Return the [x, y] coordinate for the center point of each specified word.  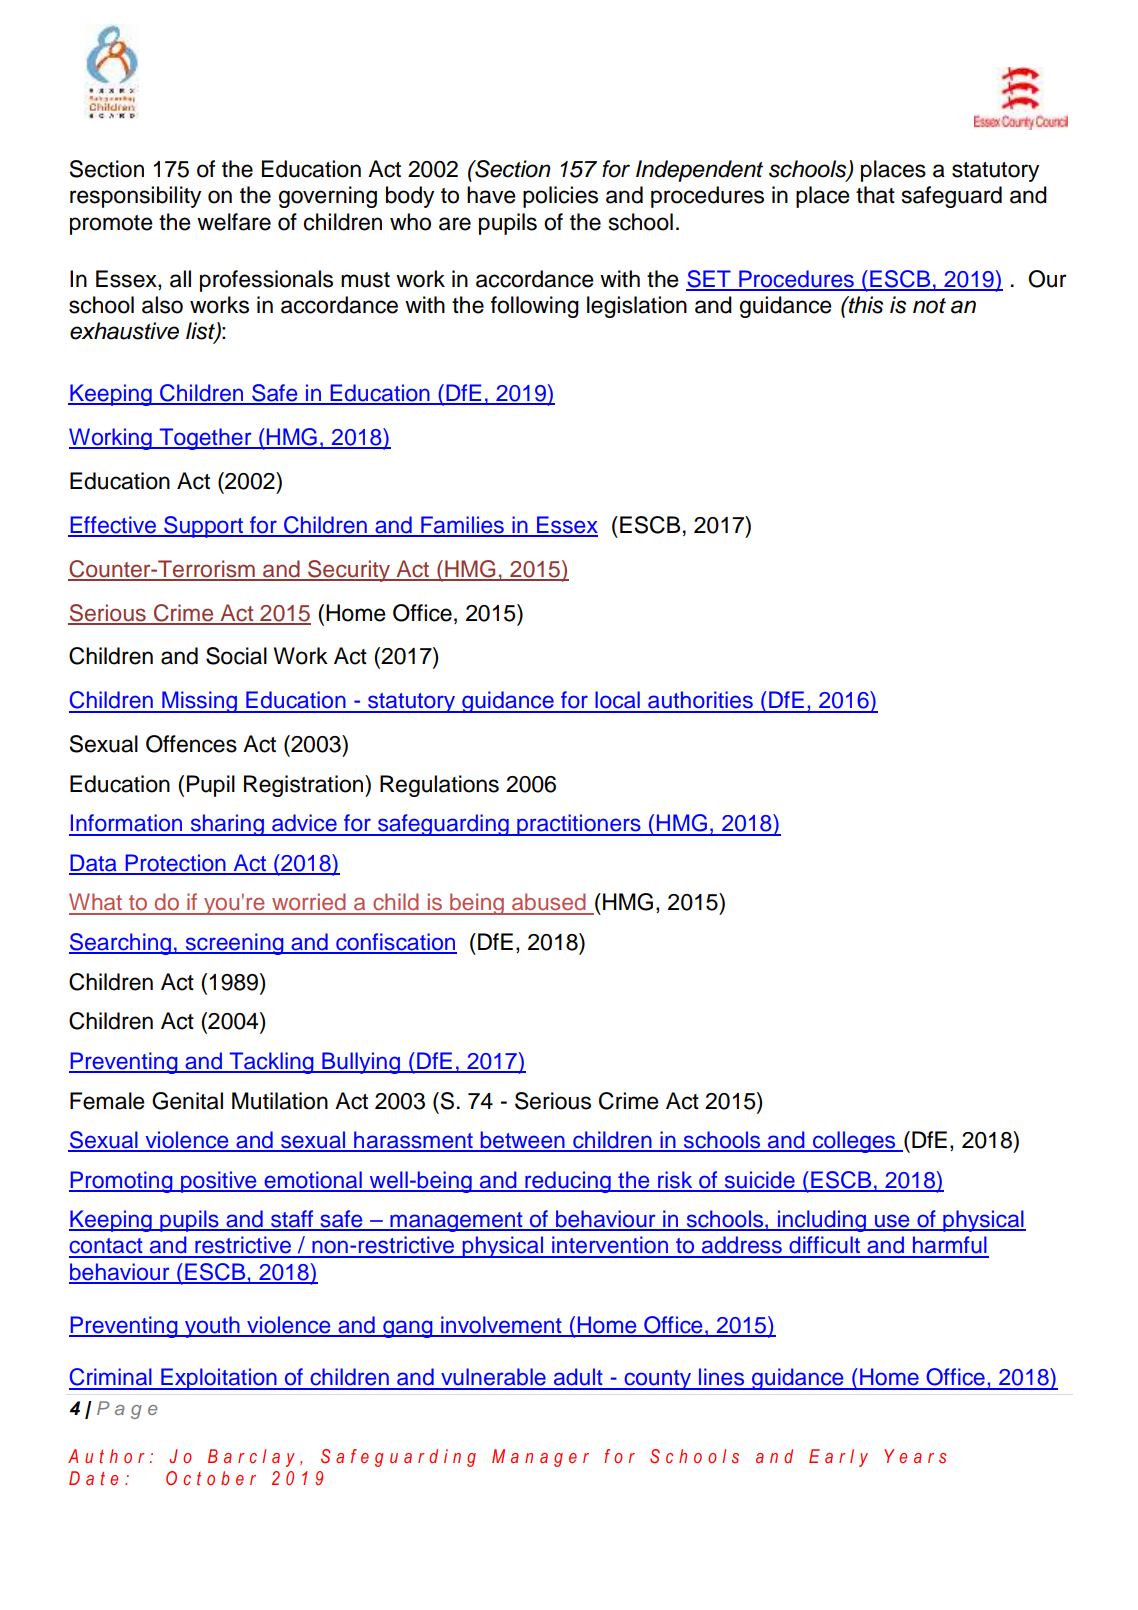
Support [203, 527]
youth [212, 1327]
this [865, 305]
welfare [234, 222]
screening [234, 944]
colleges [854, 1142]
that [875, 195]
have [491, 195]
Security [349, 571]
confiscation [395, 943]
